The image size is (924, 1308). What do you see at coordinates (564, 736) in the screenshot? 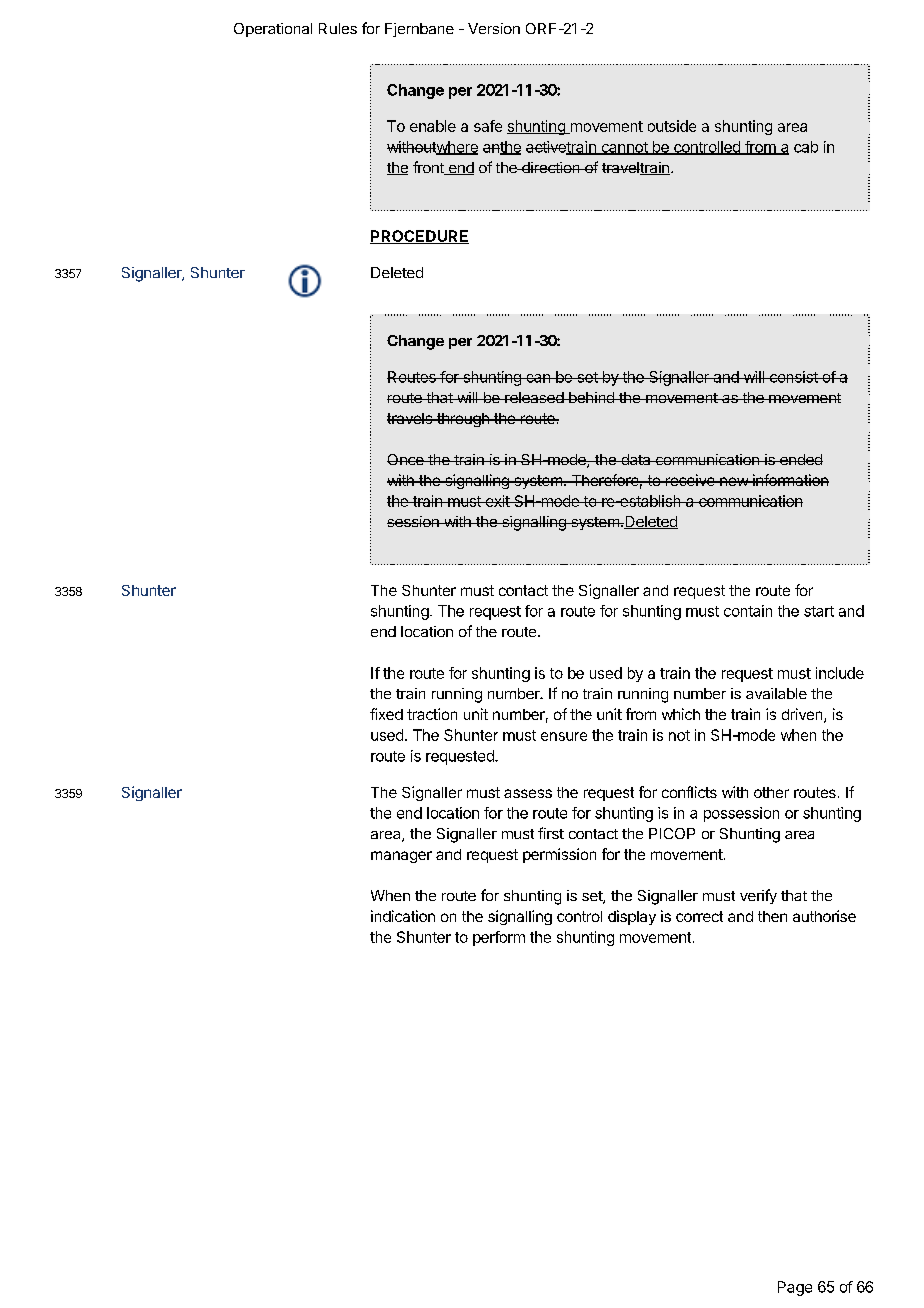
I see `ensure` at bounding box center [564, 736].
